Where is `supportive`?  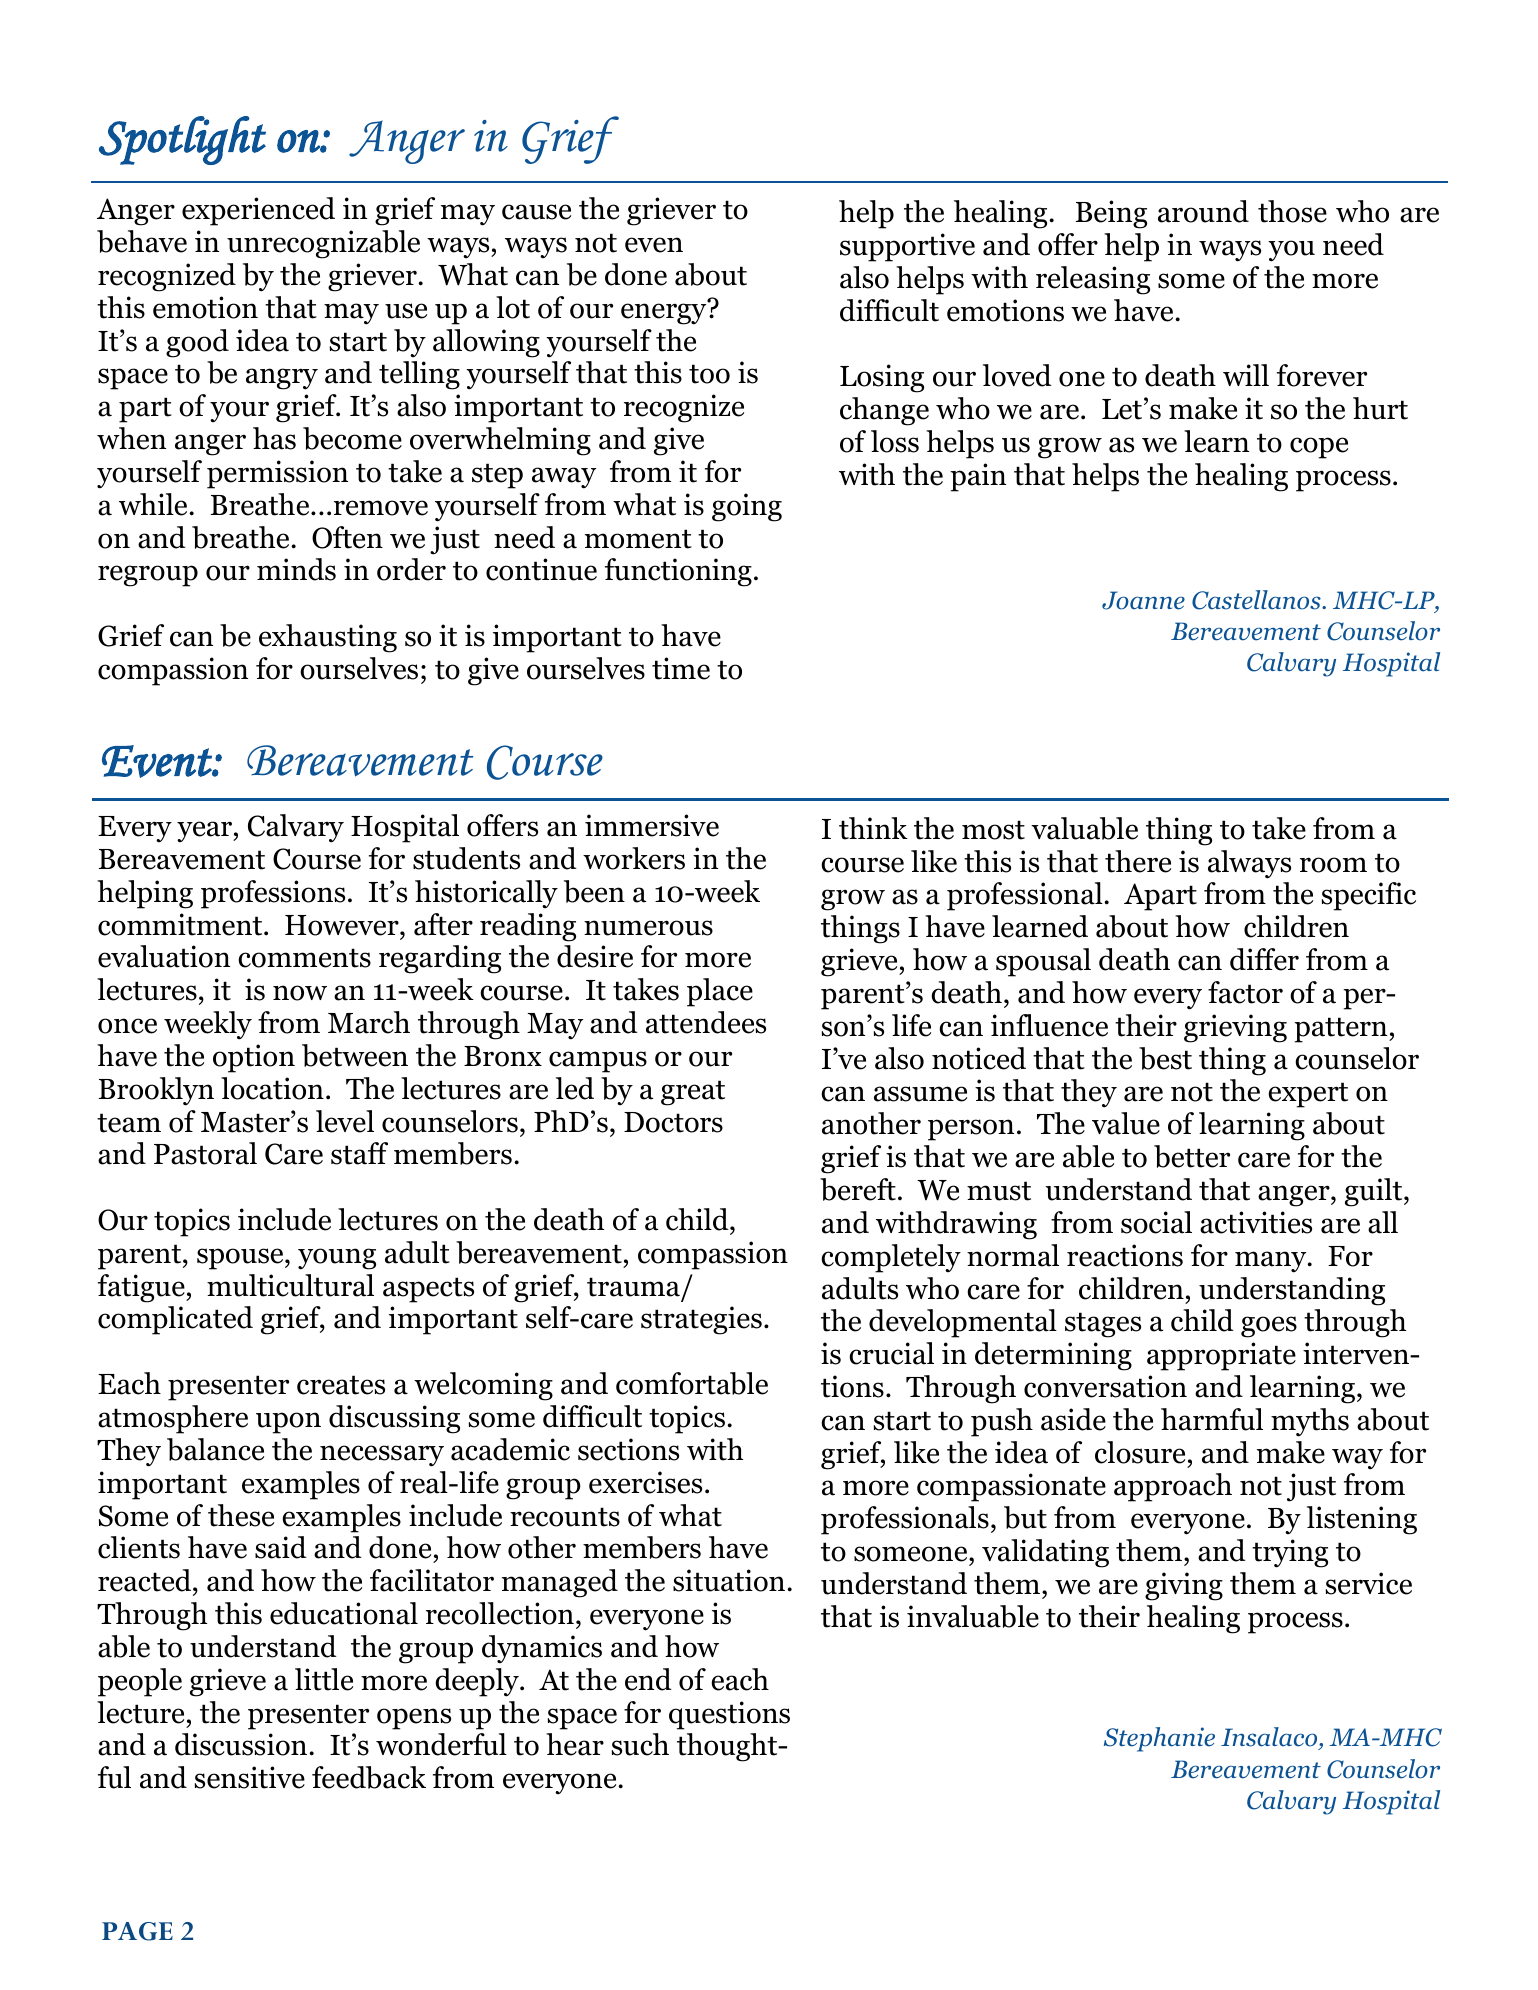 supportive is located at coordinates (907, 247).
